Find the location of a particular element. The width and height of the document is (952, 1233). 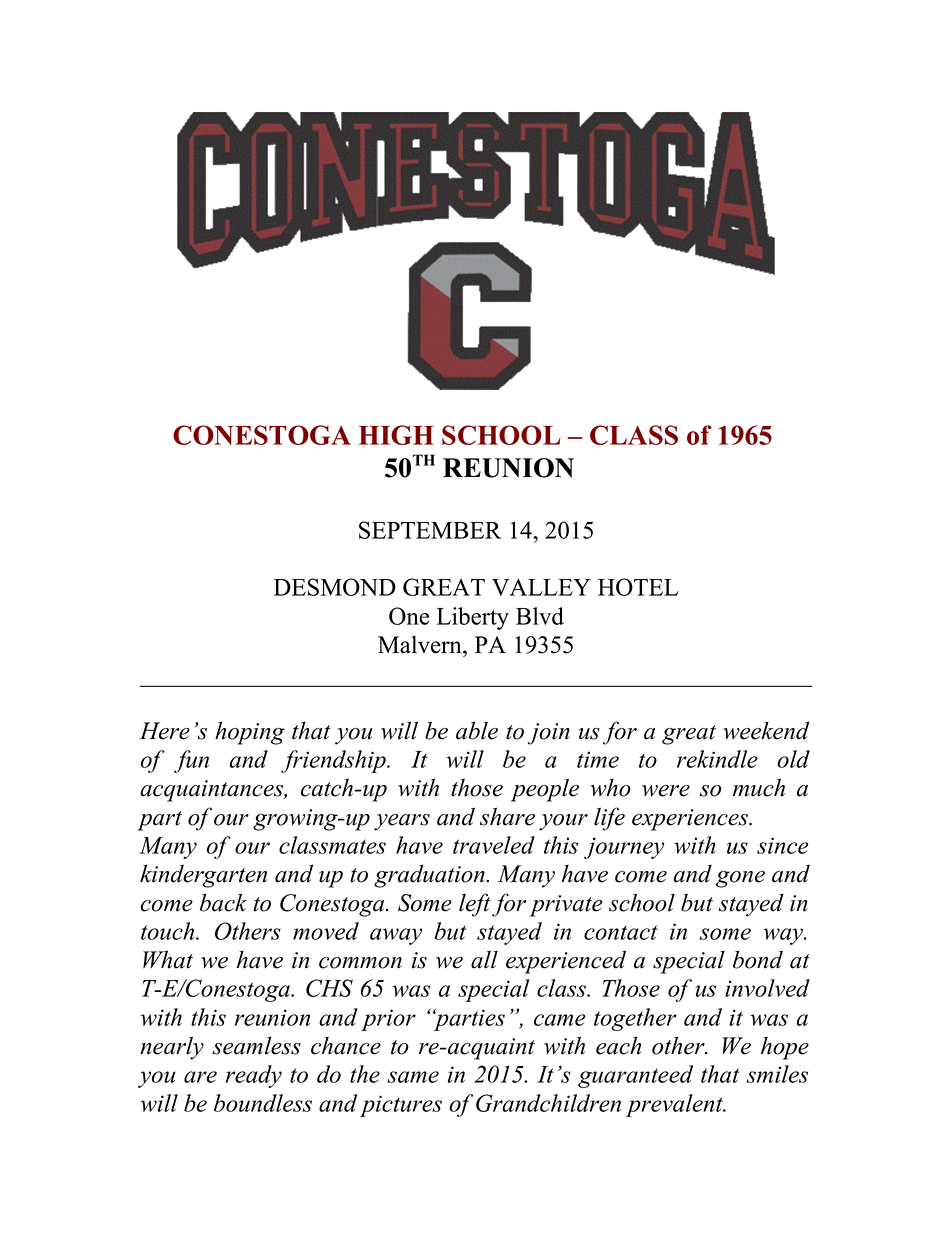

SEPTEMBER is located at coordinates (430, 530).
